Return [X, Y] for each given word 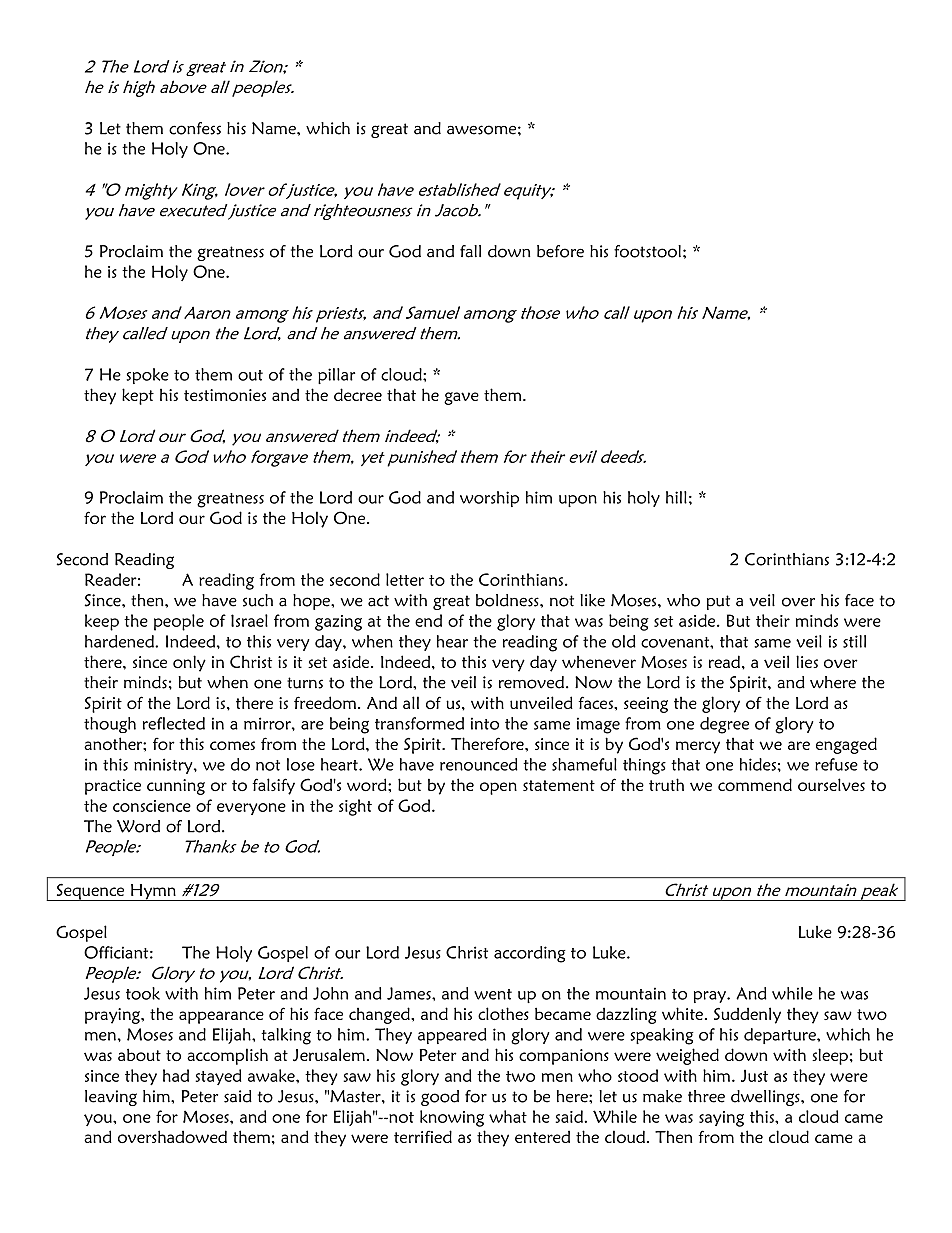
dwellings [766, 1098]
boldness [508, 600]
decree [358, 394]
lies [807, 661]
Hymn [153, 892]
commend [755, 784]
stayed [218, 1077]
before [560, 251]
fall [470, 251]
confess [195, 128]
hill [676, 497]
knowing [452, 1118]
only [189, 663]
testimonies [225, 395]
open [498, 788]
